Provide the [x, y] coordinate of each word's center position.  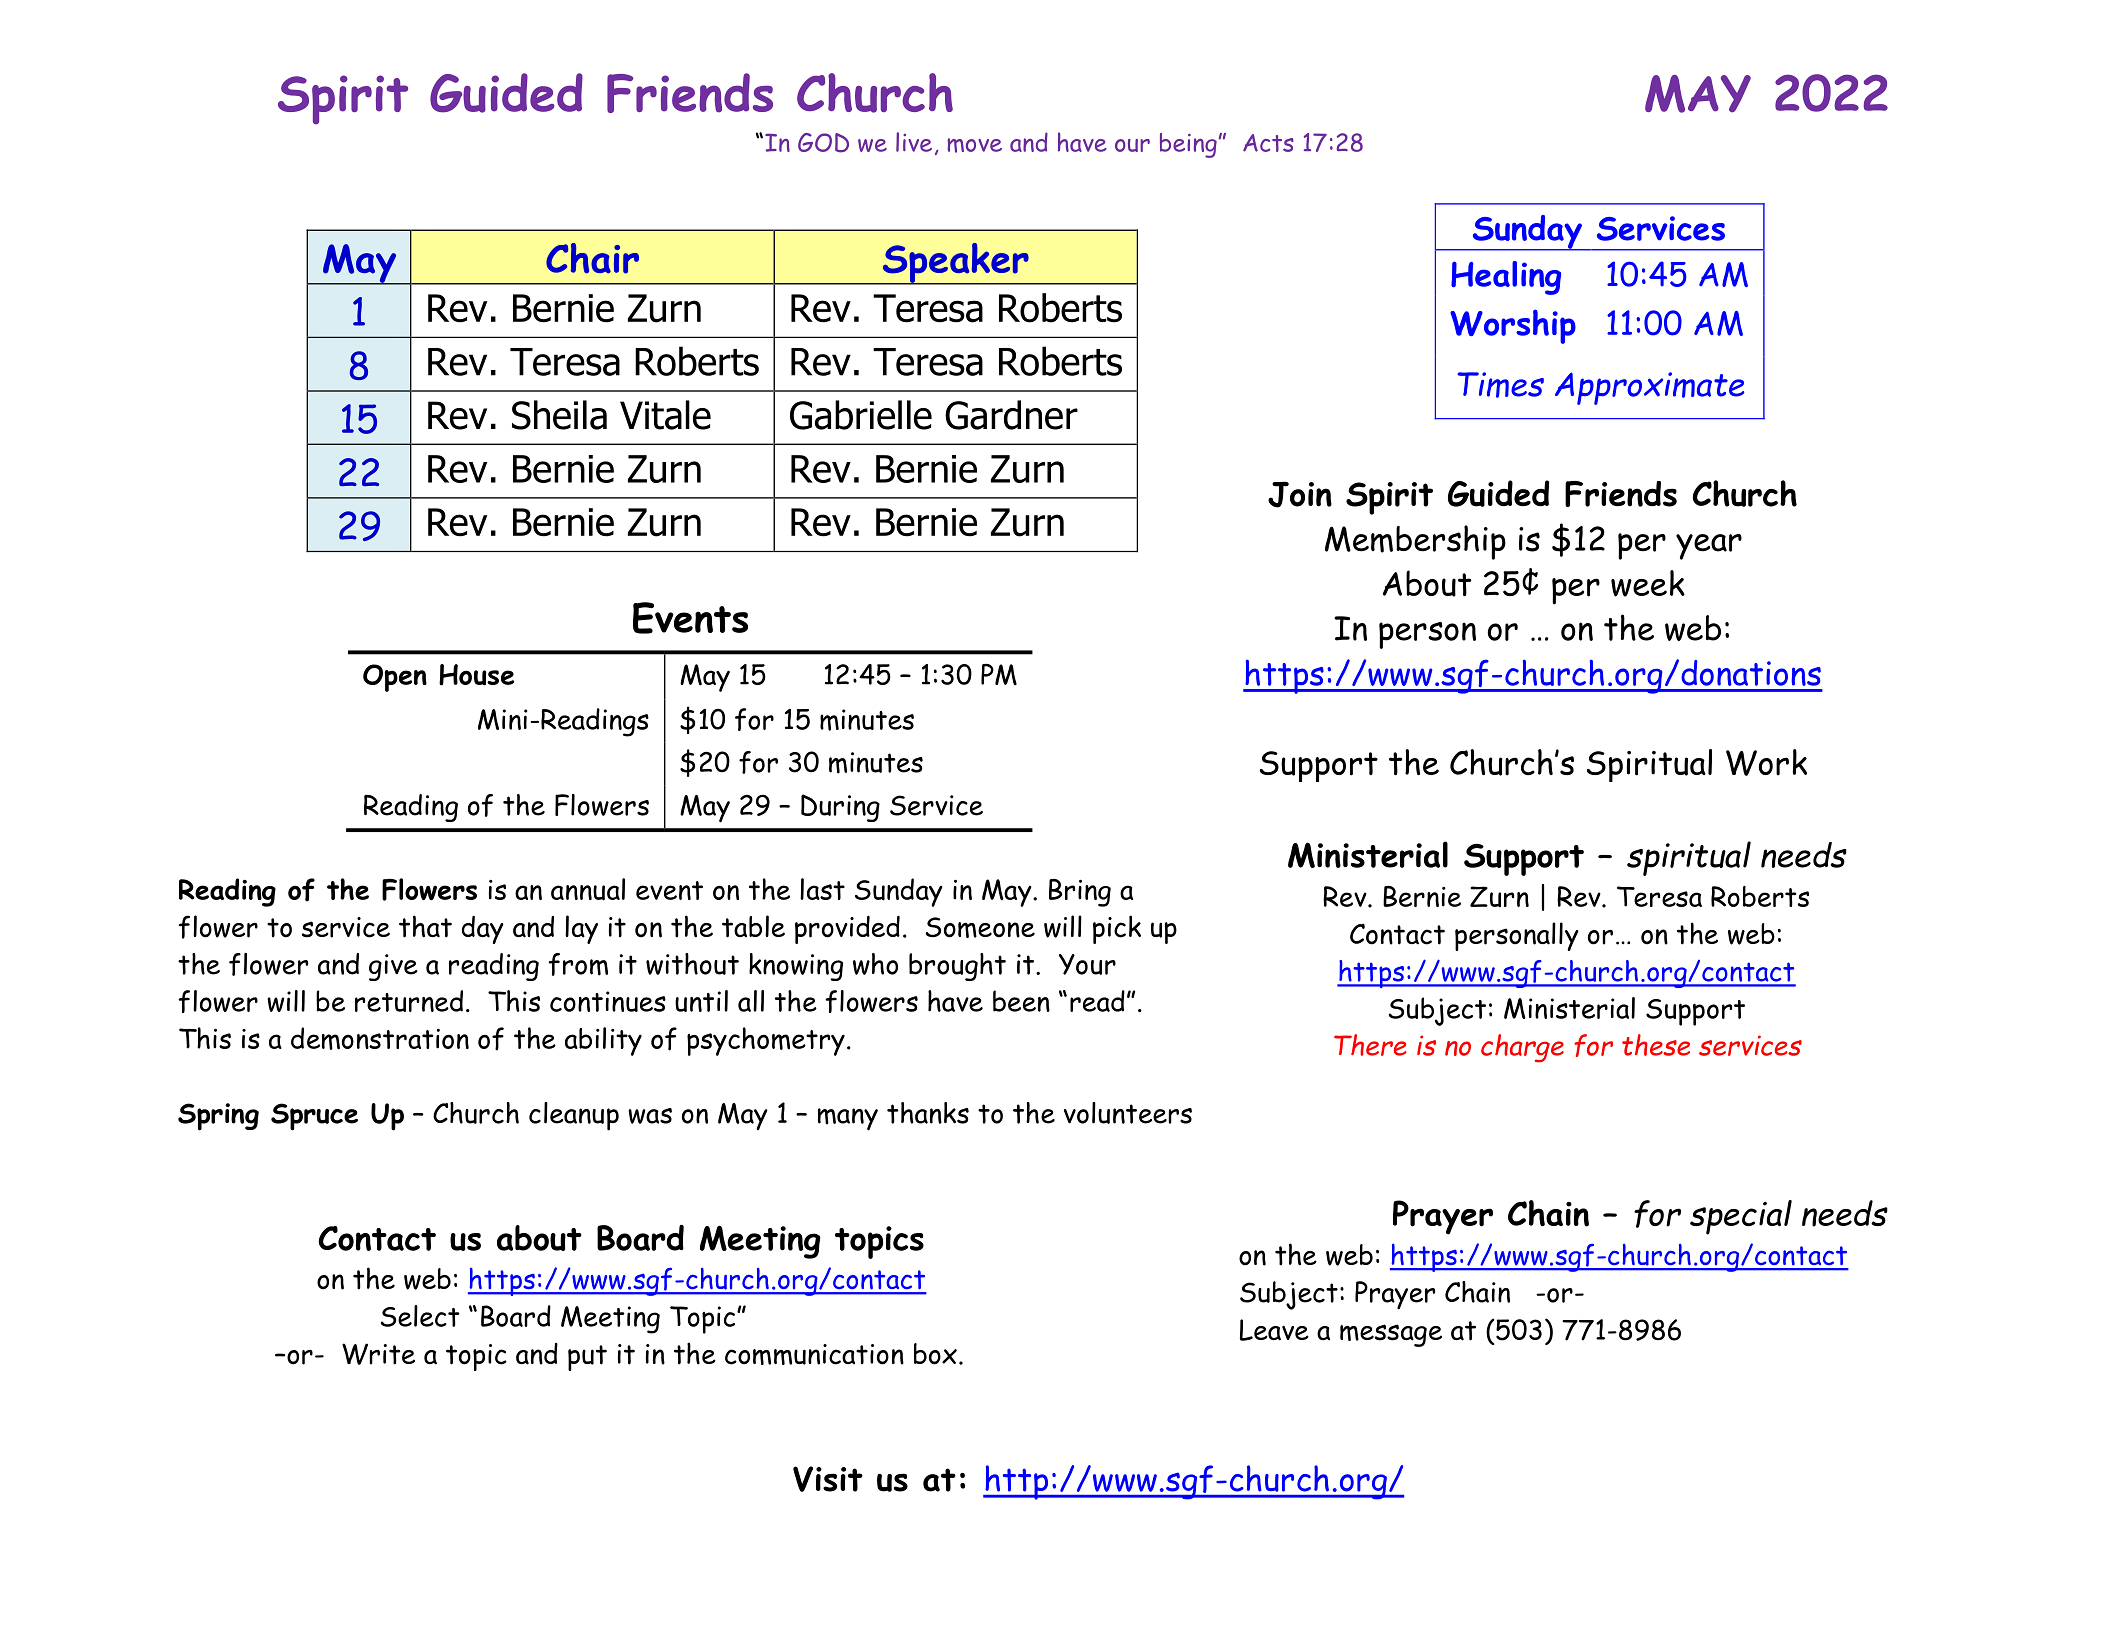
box [935, 1354]
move [975, 145]
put [587, 1358]
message [1391, 1335]
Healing [1506, 278]
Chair [592, 258]
